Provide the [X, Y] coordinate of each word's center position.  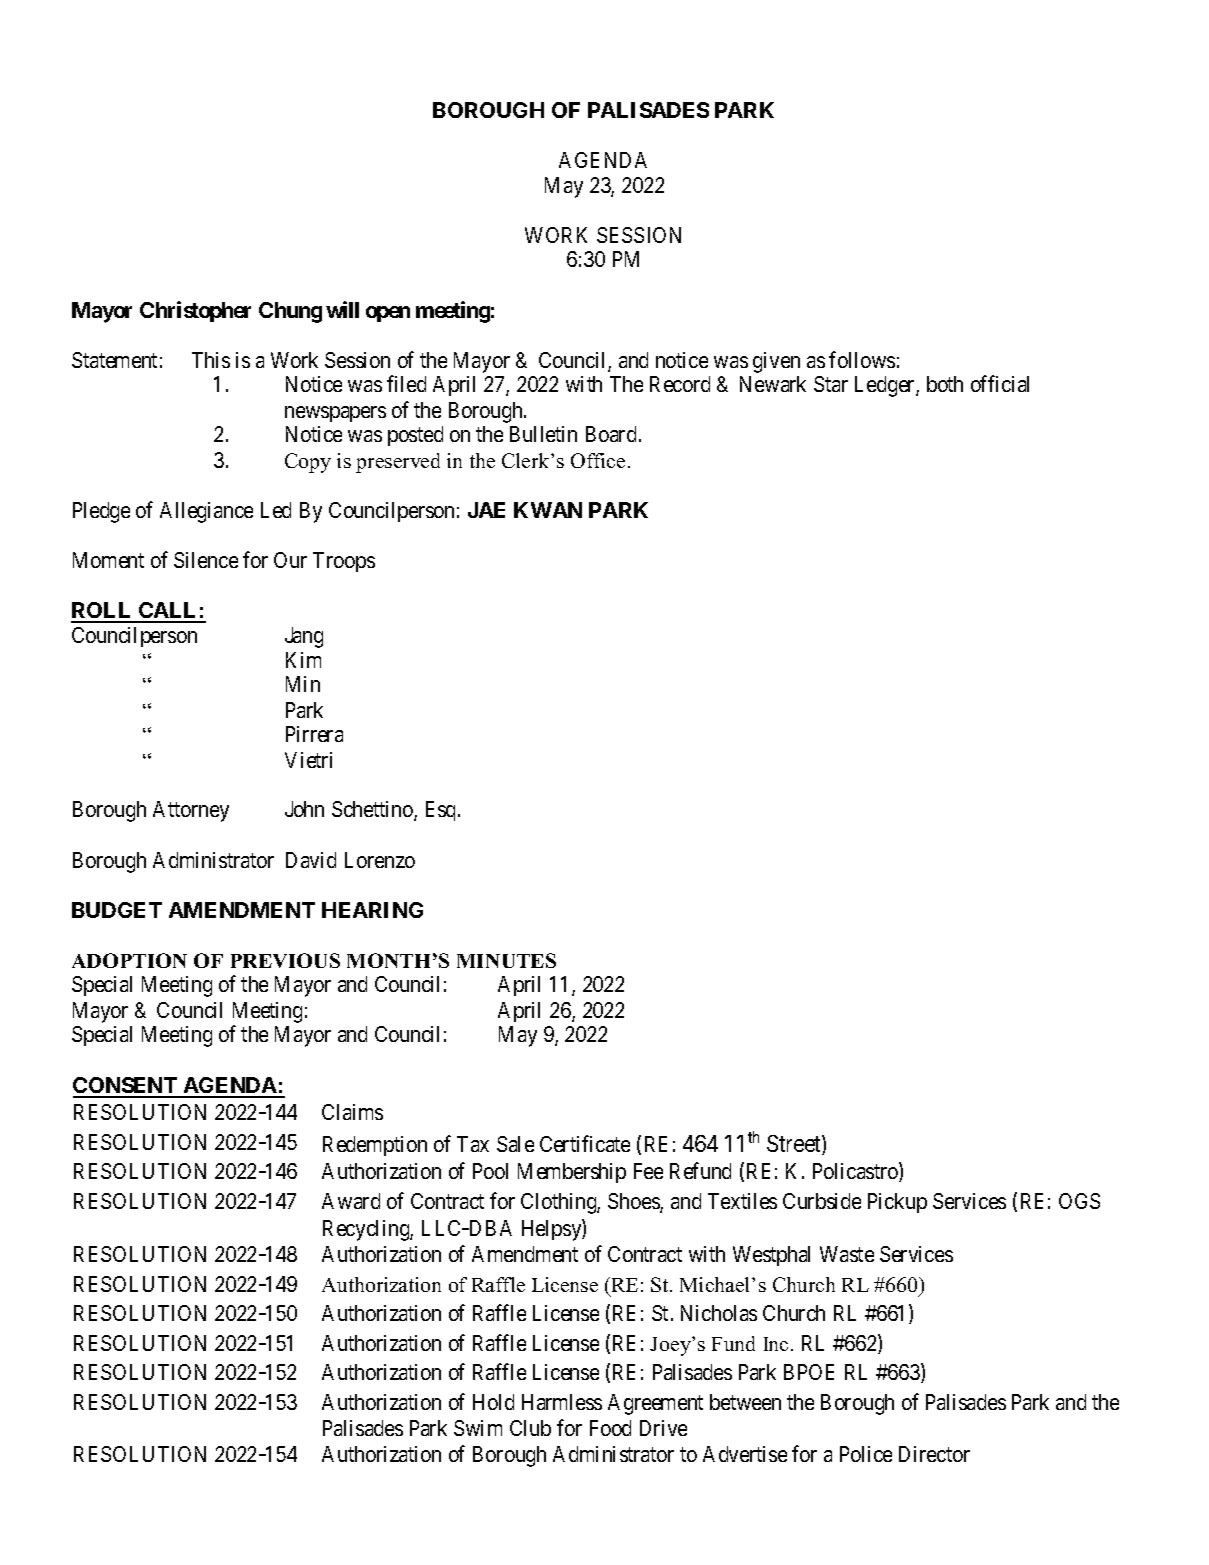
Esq [442, 811]
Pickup [897, 1203]
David [311, 860]
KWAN [548, 510]
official [1000, 384]
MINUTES [506, 960]
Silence [206, 560]
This [211, 360]
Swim [478, 1428]
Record [680, 384]
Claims [352, 1112]
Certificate [585, 1143]
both [945, 384]
